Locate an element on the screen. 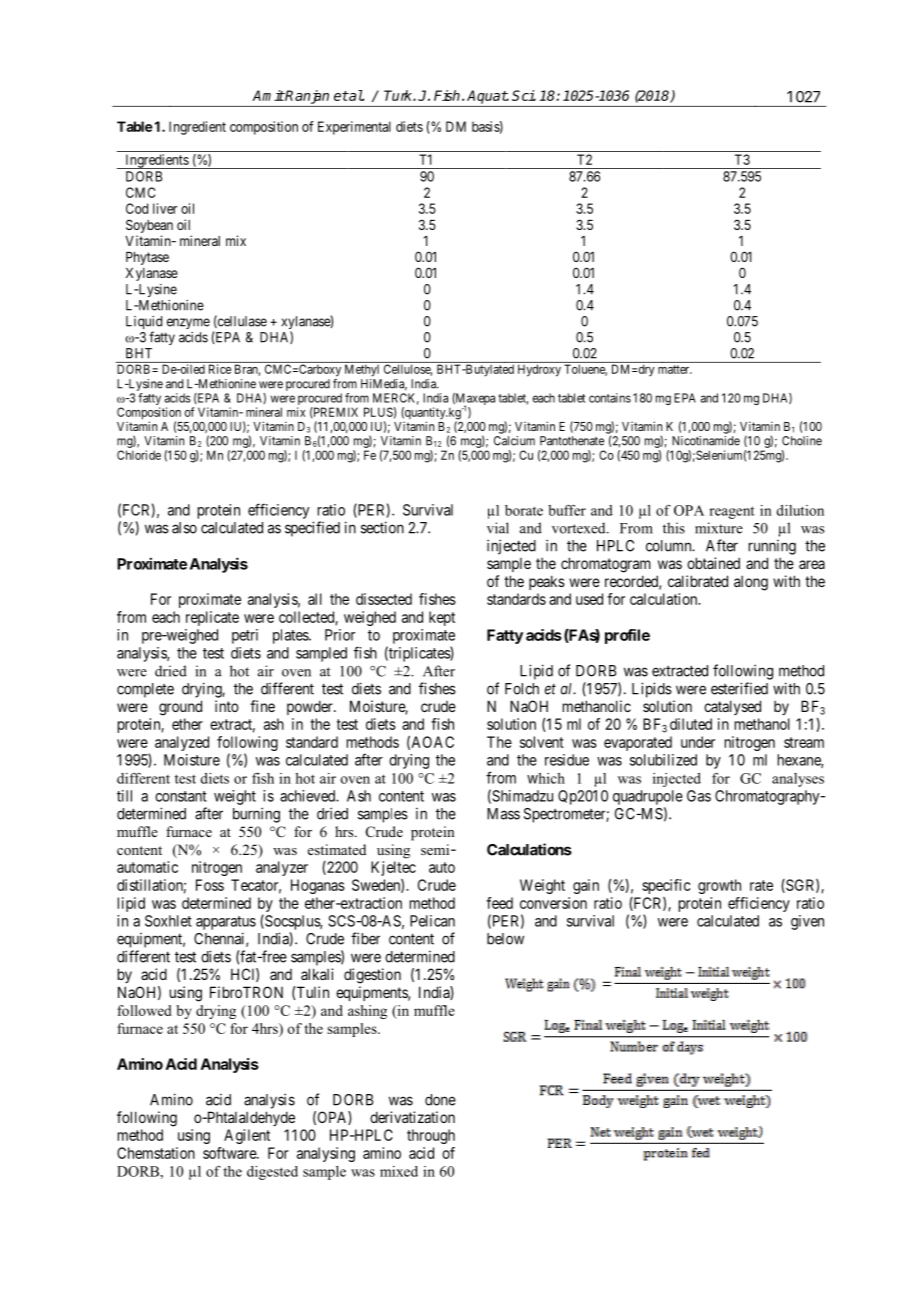 This screenshot has height=1308, width=924. constant is located at coordinates (181, 796).
